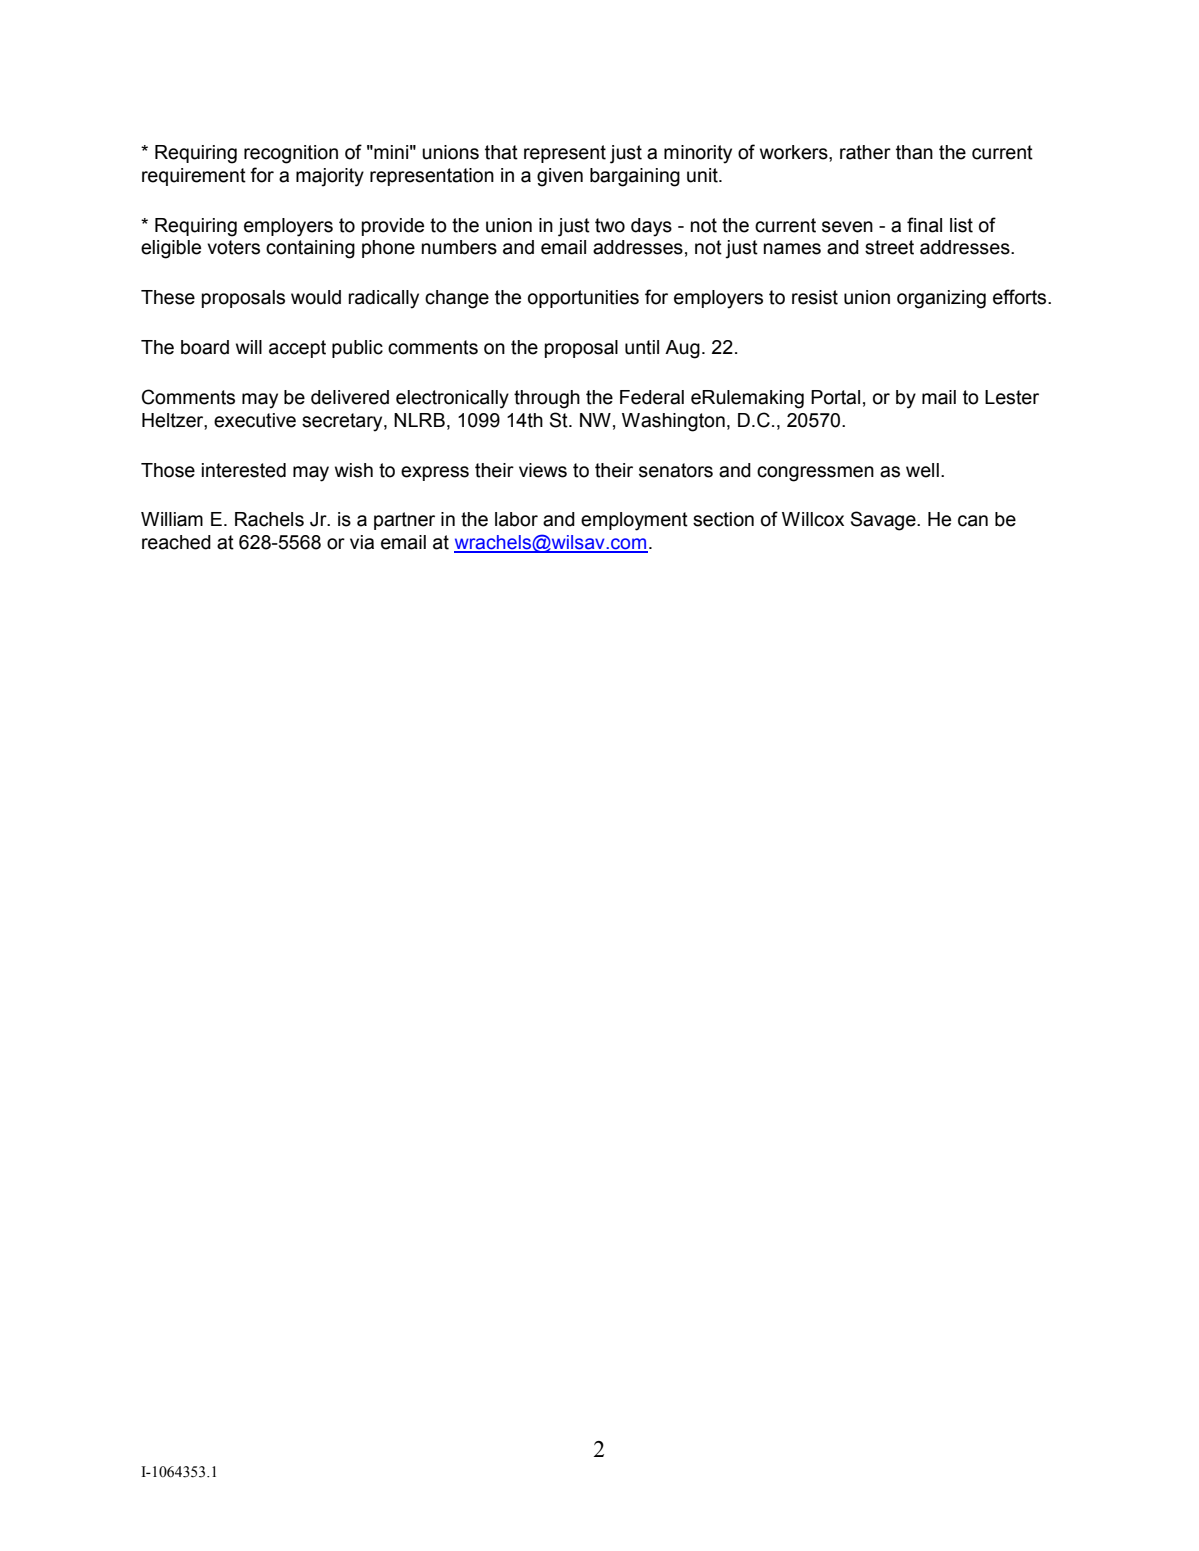 This document has height=1551, width=1199. What do you see at coordinates (316, 297) in the document?
I see `would` at bounding box center [316, 297].
